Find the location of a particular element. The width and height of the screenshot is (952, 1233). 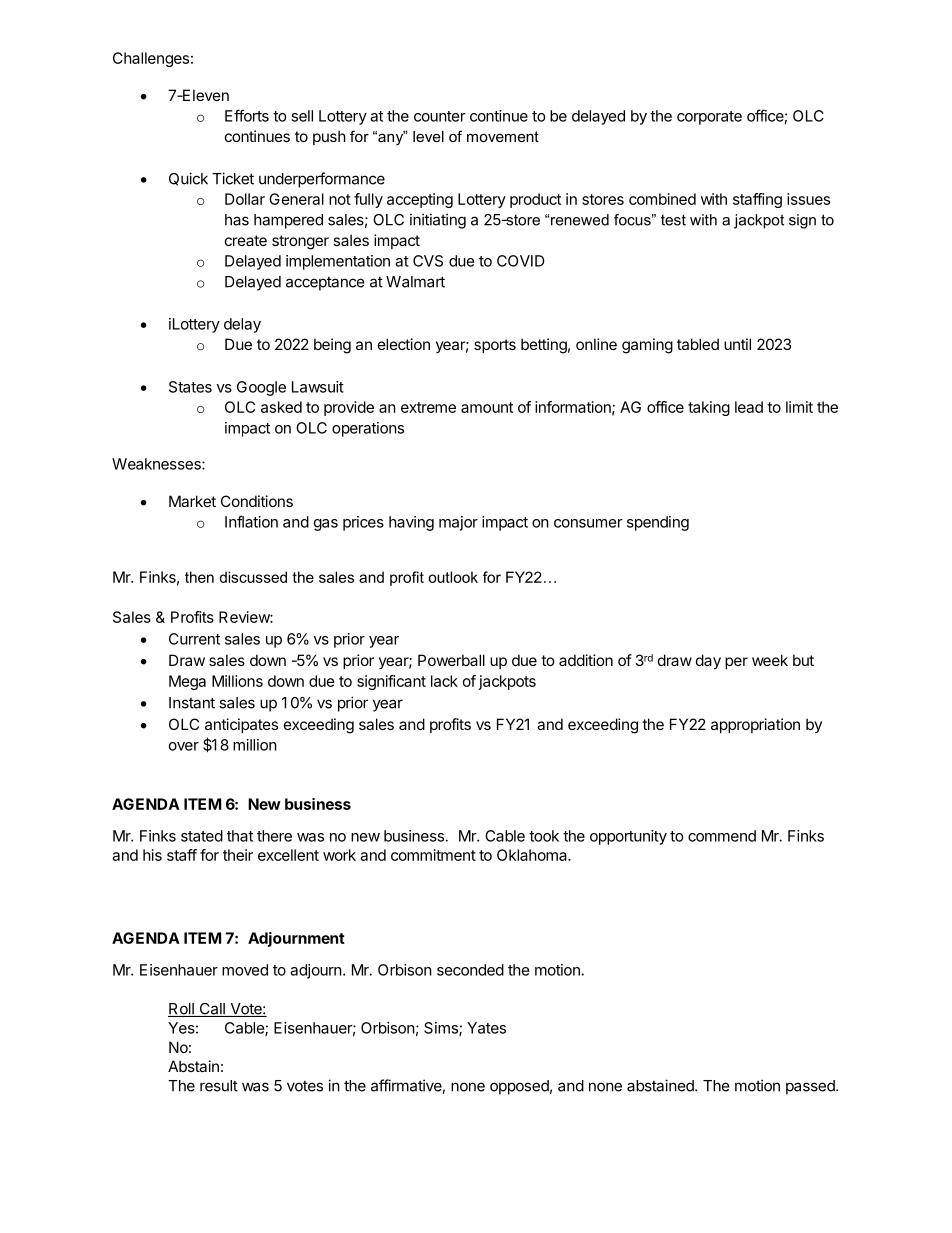

took is located at coordinates (544, 836).
